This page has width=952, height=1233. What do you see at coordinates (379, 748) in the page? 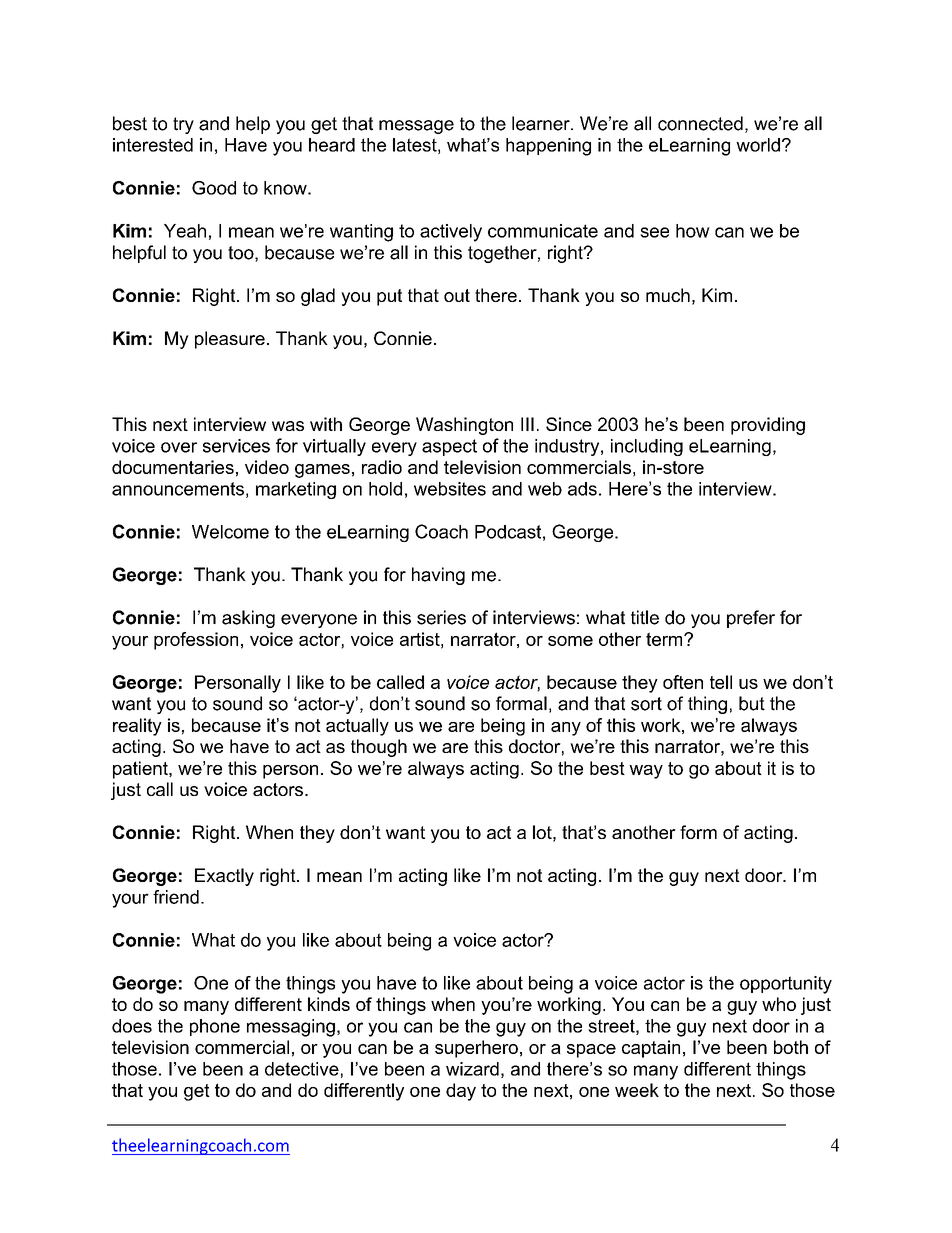
I see `though` at bounding box center [379, 748].
